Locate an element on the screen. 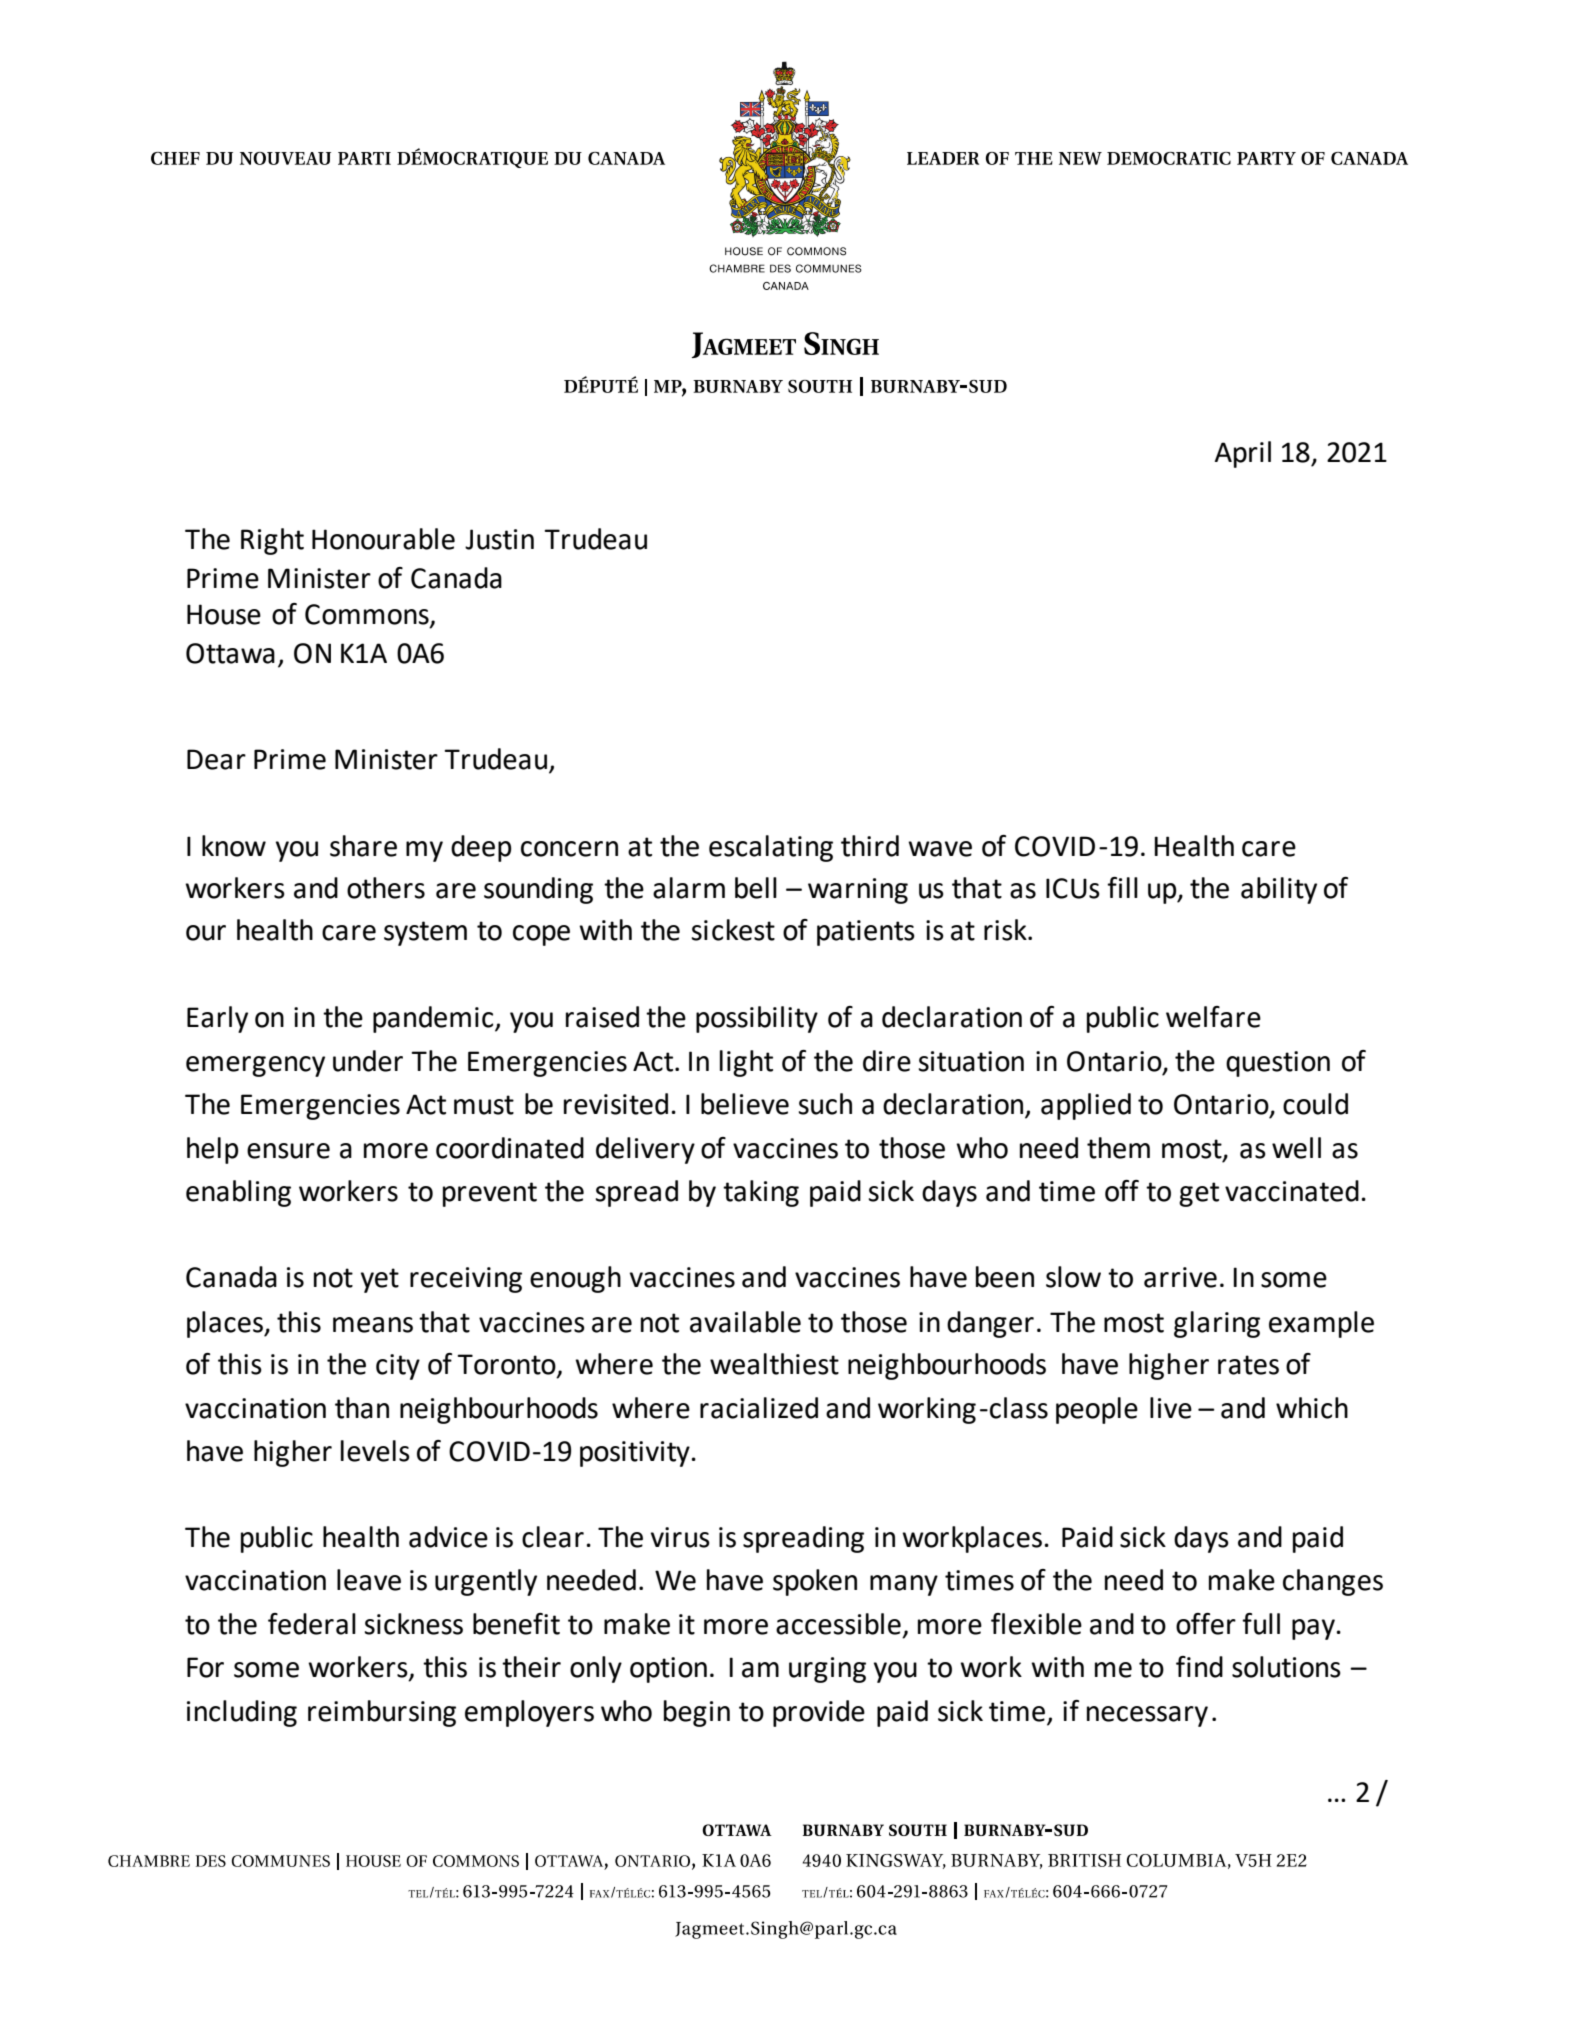 The image size is (1571, 2033). Justin is located at coordinates (499, 539).
